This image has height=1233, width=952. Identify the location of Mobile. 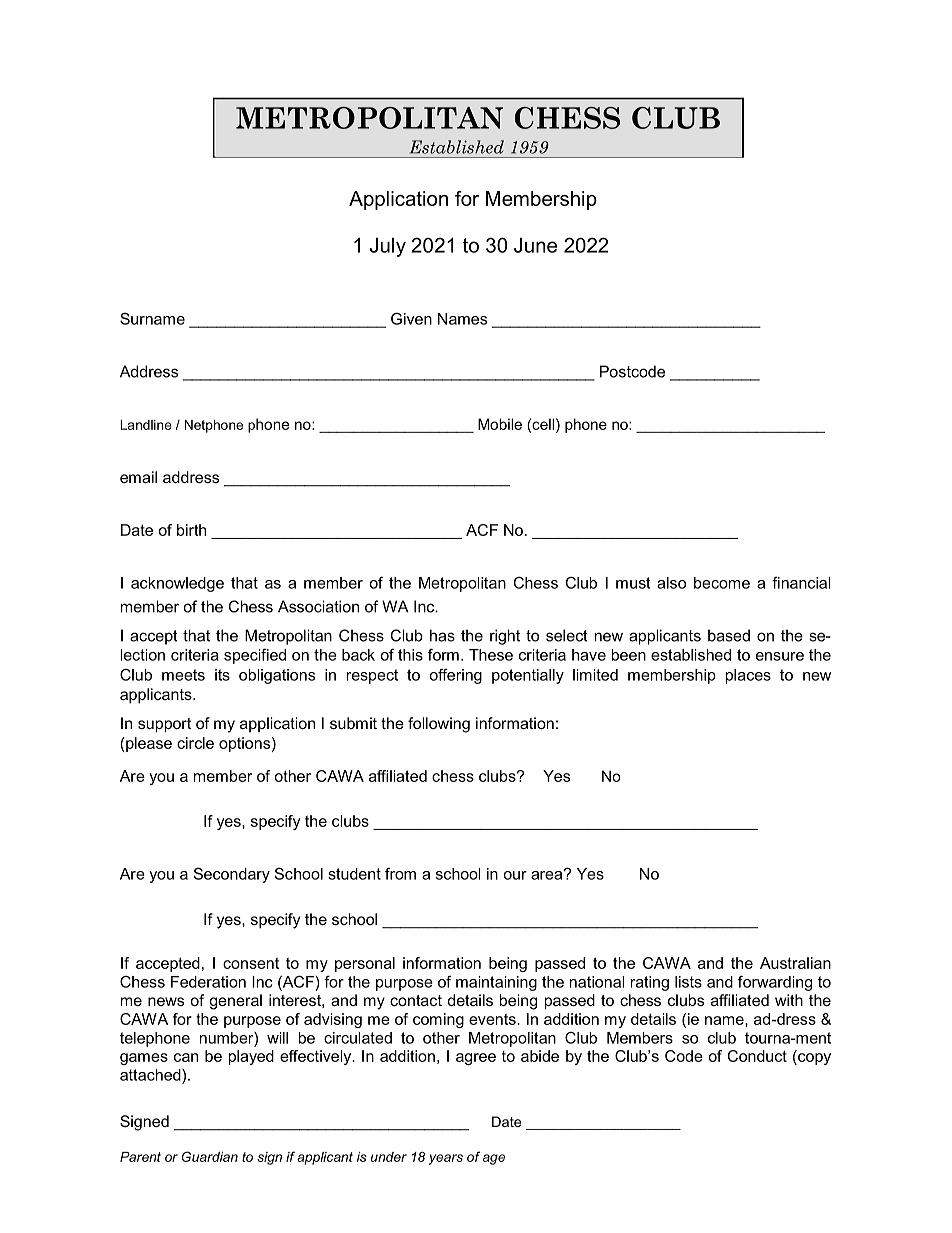
(500, 424).
